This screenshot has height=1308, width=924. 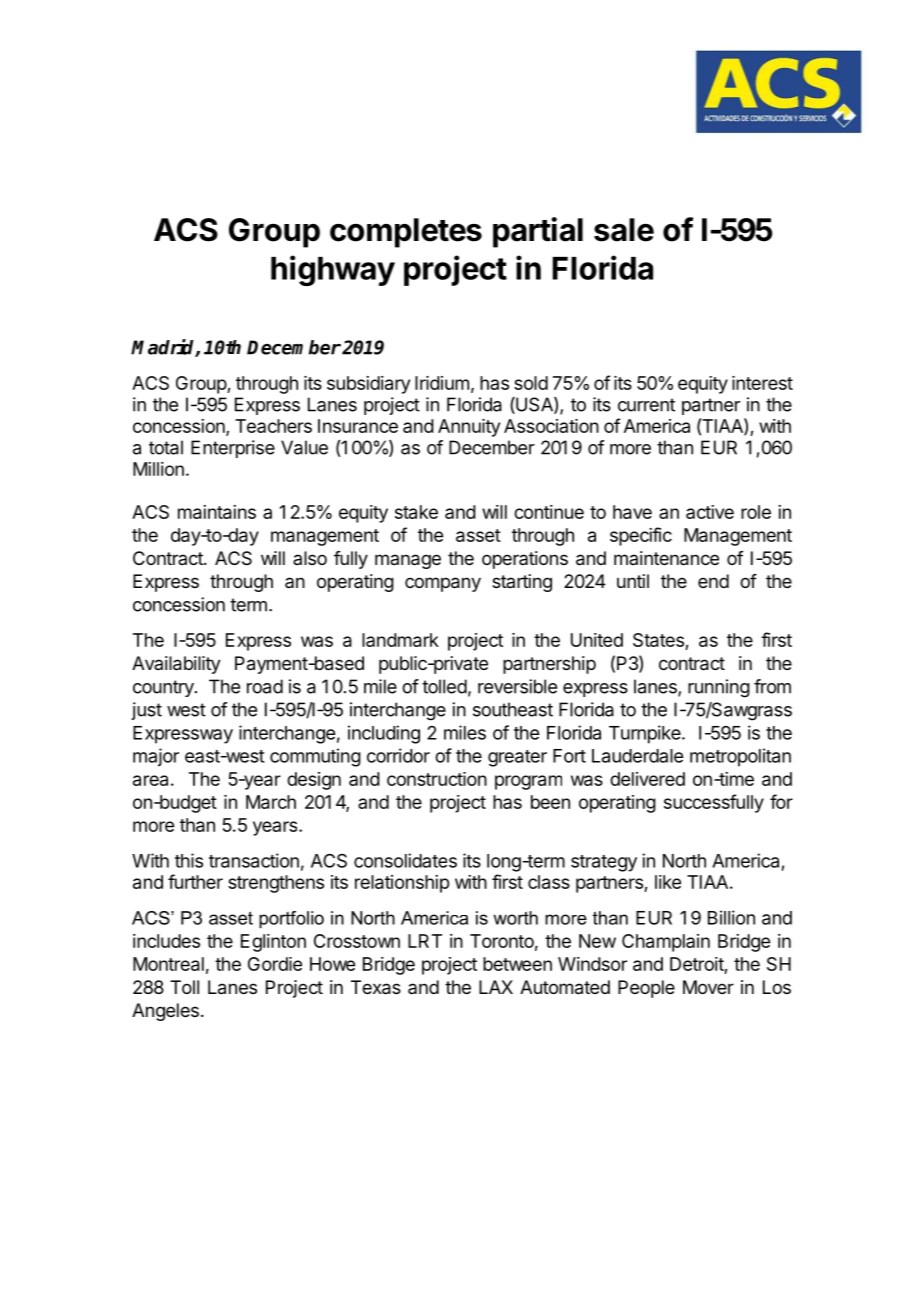 I want to click on stake, so click(x=416, y=512).
